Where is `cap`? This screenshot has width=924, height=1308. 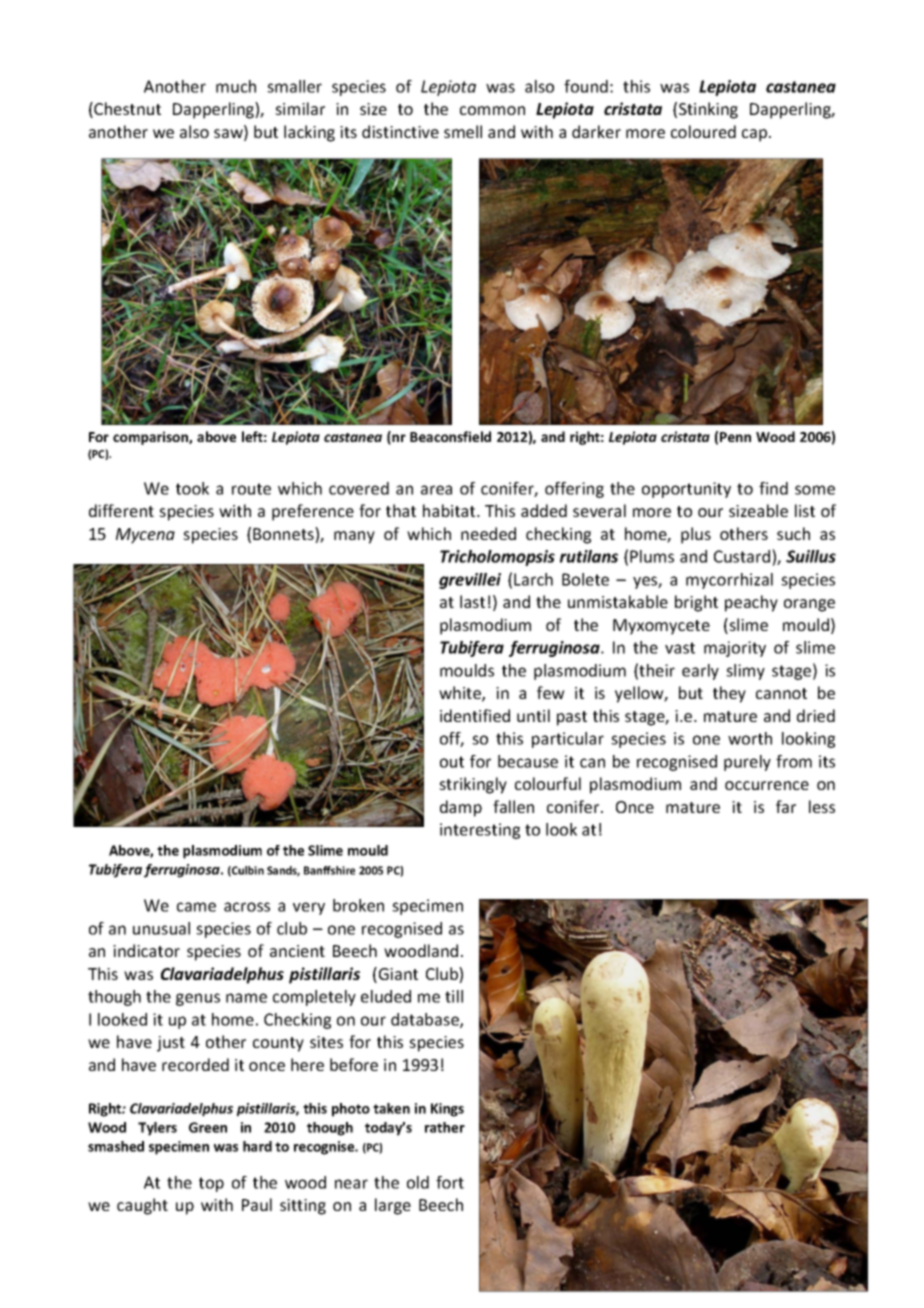 cap is located at coordinates (756, 135).
